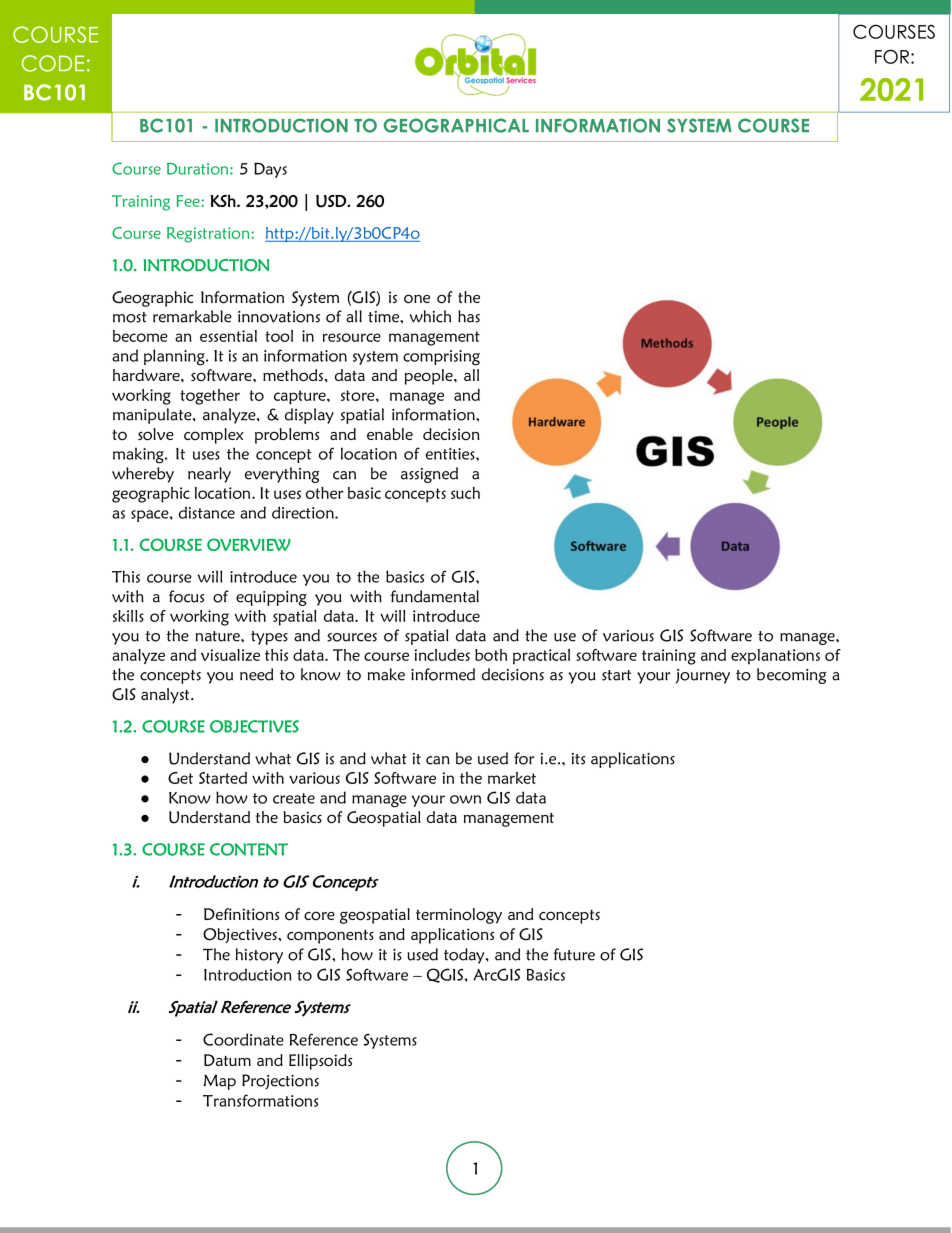  I want to click on explanations, so click(775, 657).
